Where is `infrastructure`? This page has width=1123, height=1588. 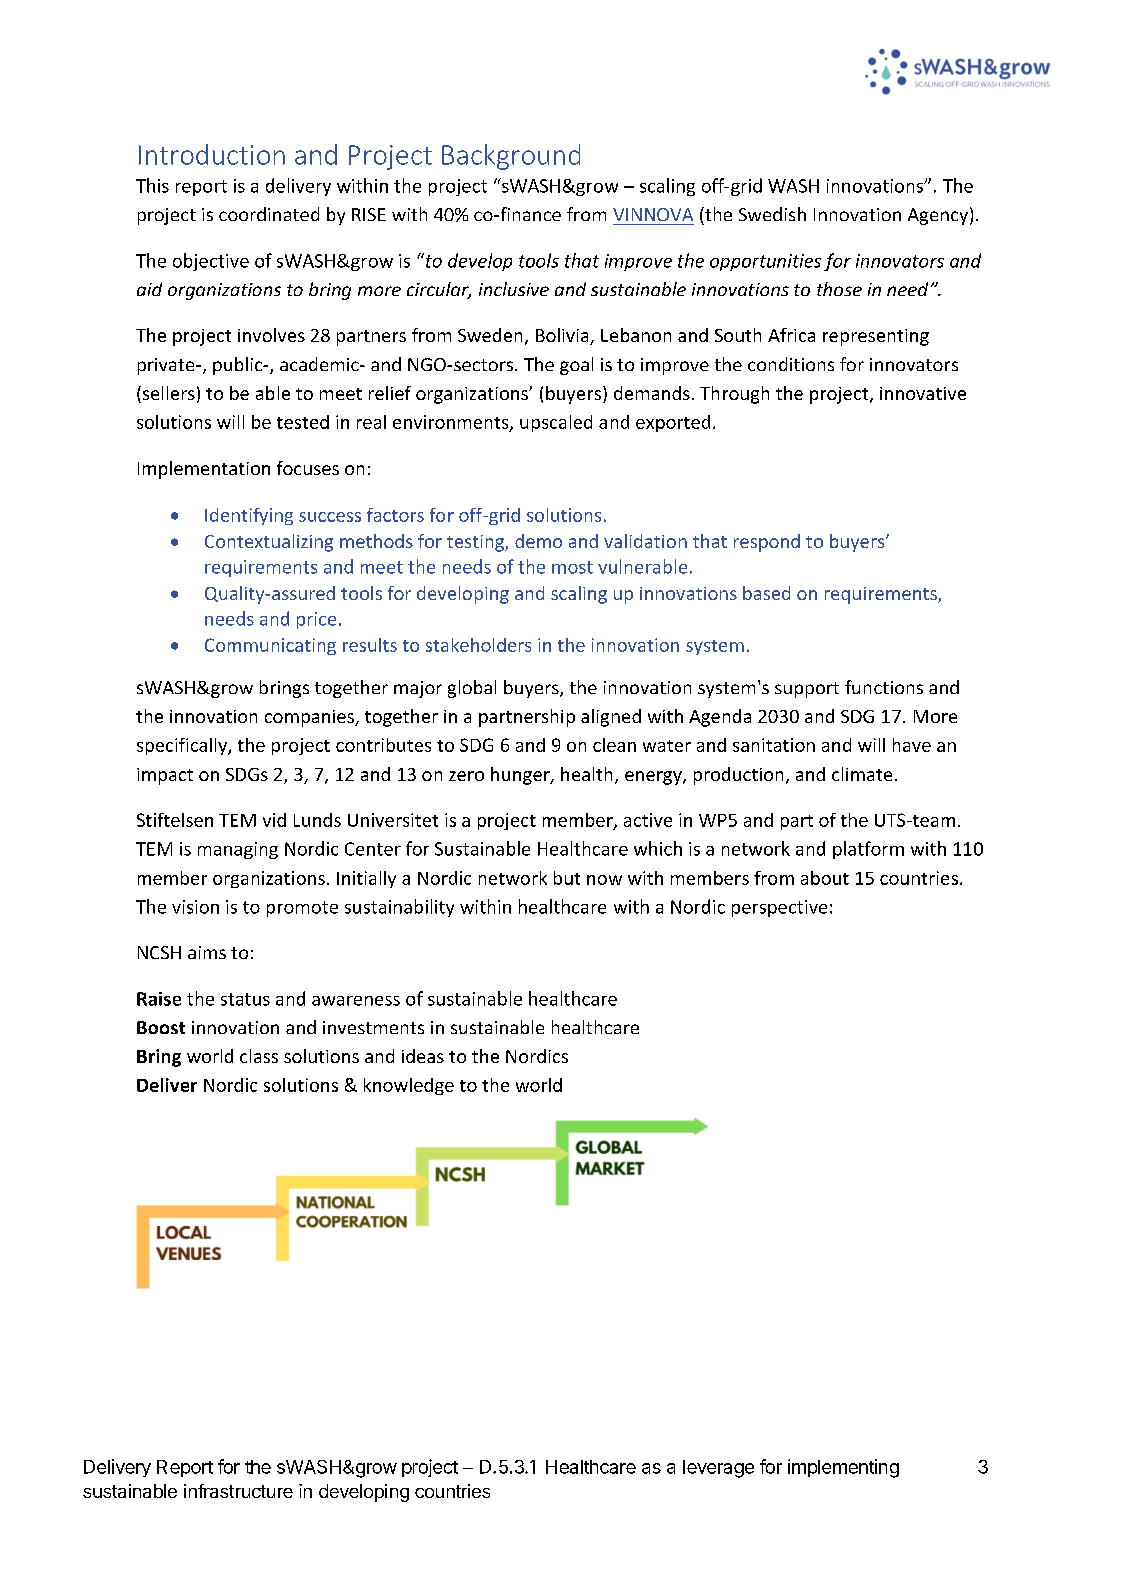
infrastructure is located at coordinates (238, 1491).
